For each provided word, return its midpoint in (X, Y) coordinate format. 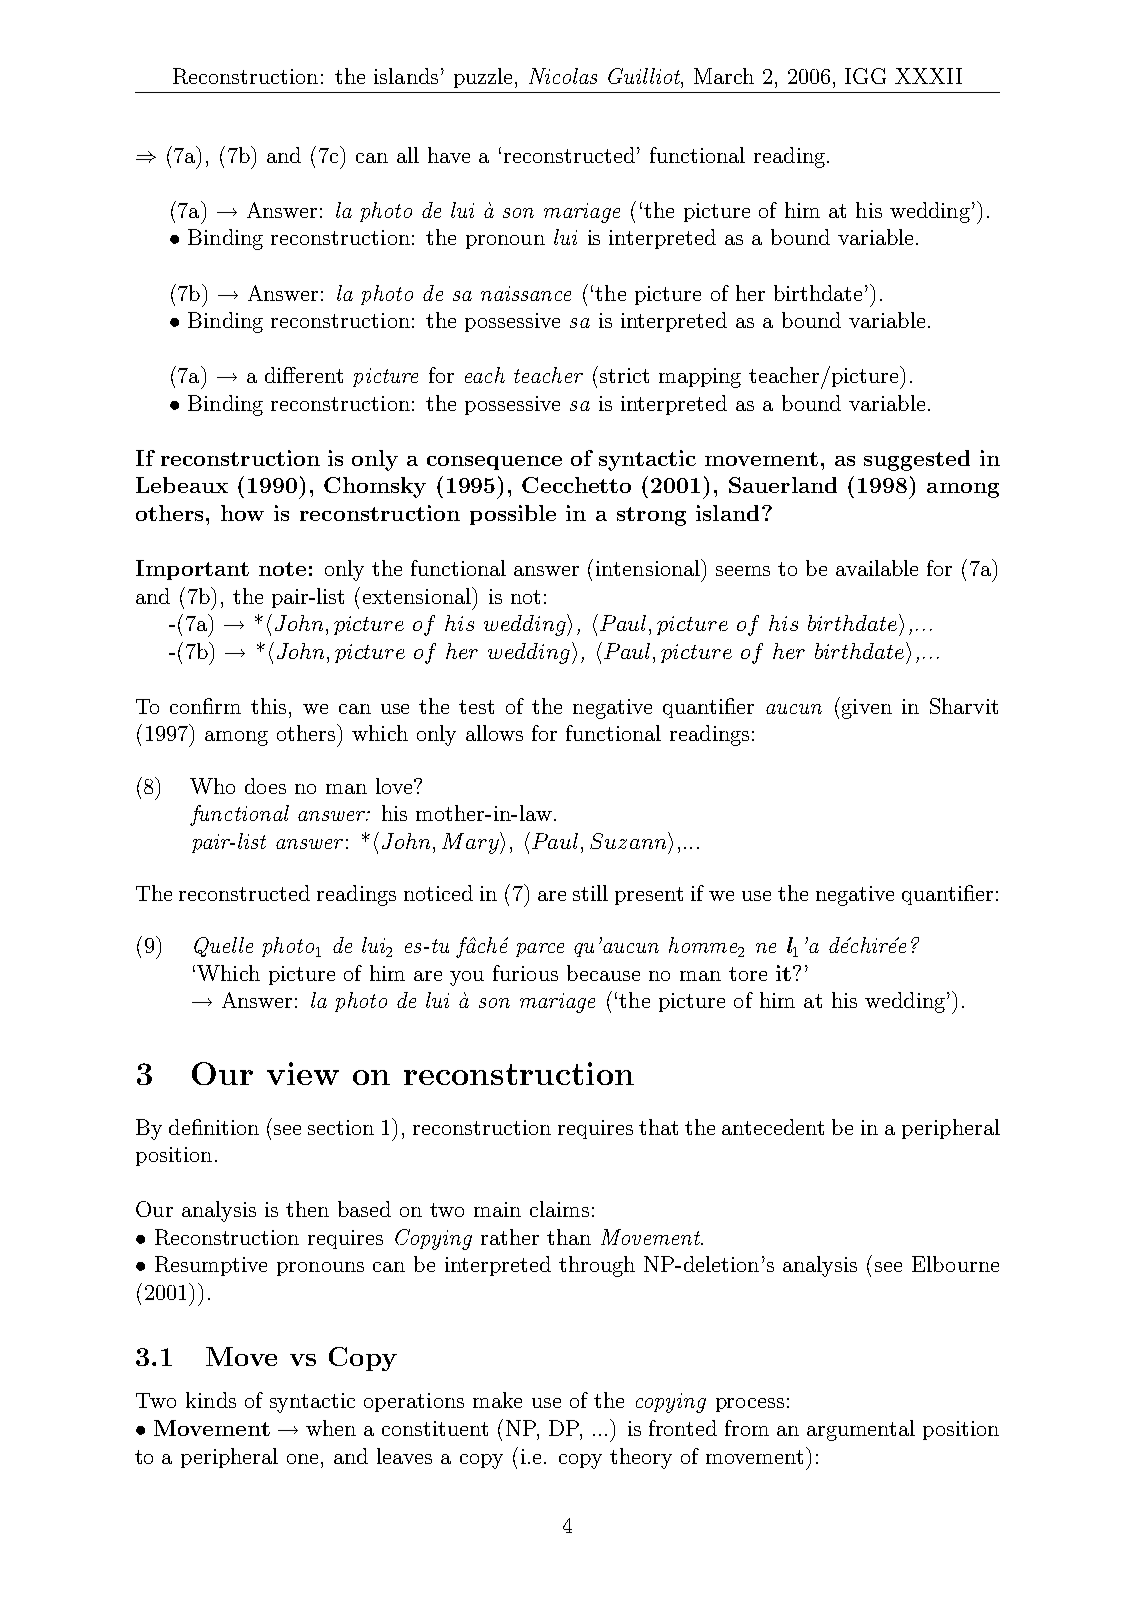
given (865, 708)
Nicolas (563, 76)
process (750, 1405)
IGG (865, 76)
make (497, 1400)
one (304, 1459)
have (449, 155)
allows (494, 733)
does (265, 786)
